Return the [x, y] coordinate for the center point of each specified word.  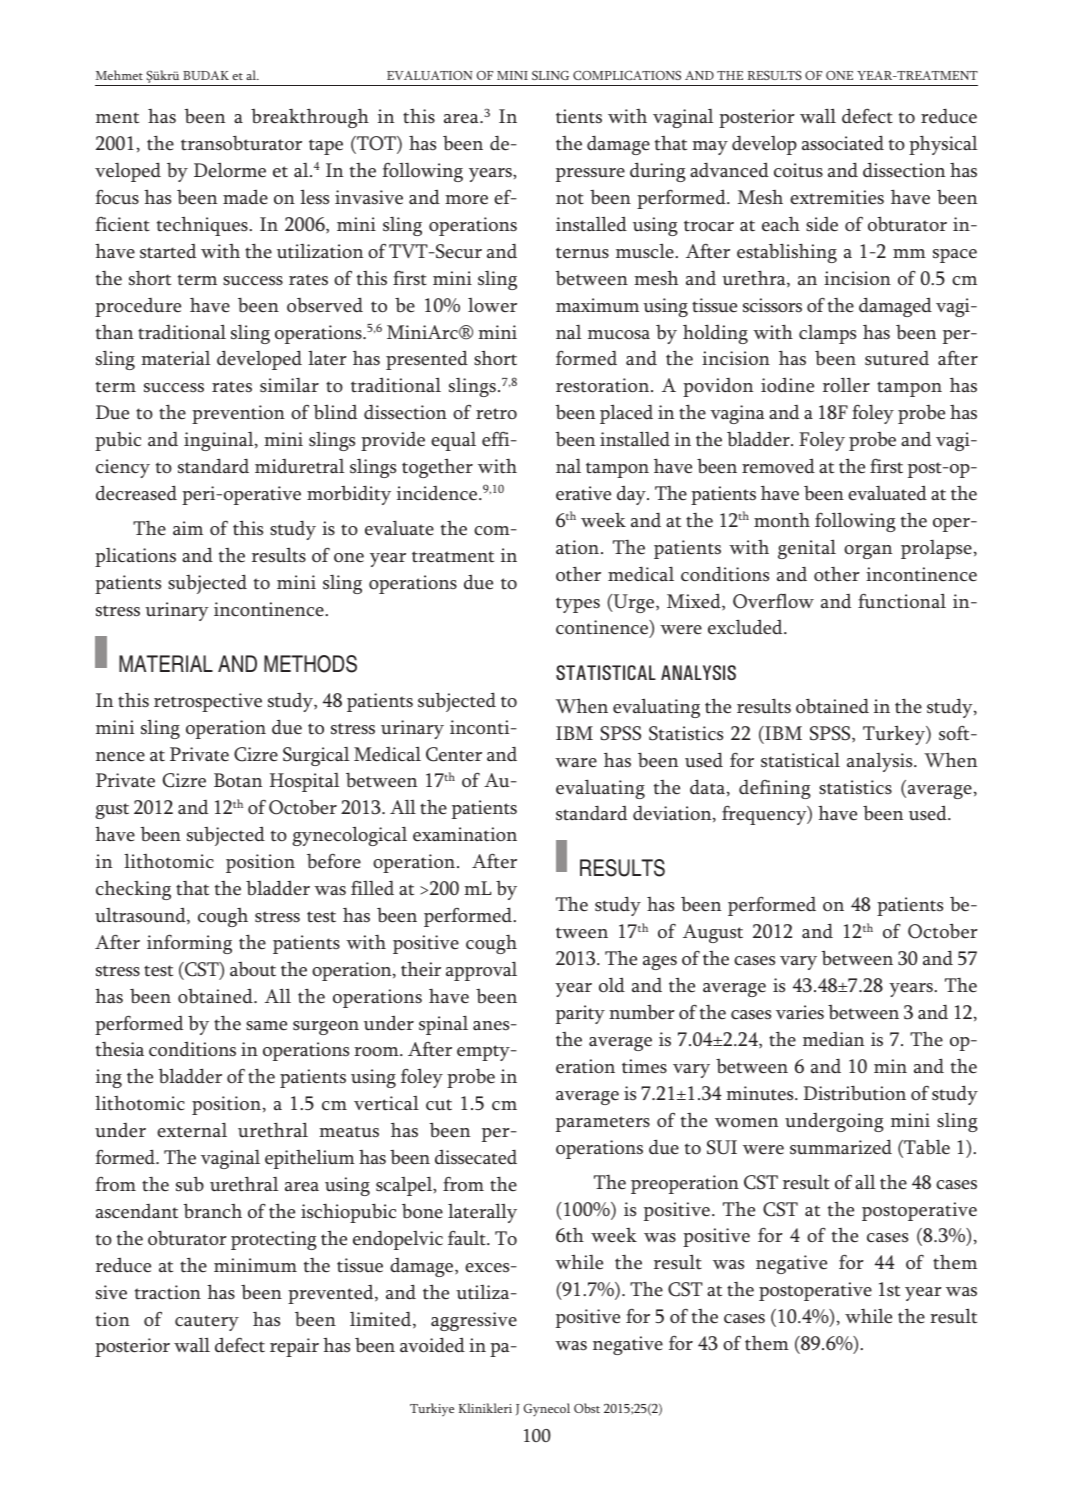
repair [294, 1347]
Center [454, 754]
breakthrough [310, 118]
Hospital [304, 782]
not [570, 199]
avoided [432, 1345]
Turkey [895, 735]
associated [843, 143]
